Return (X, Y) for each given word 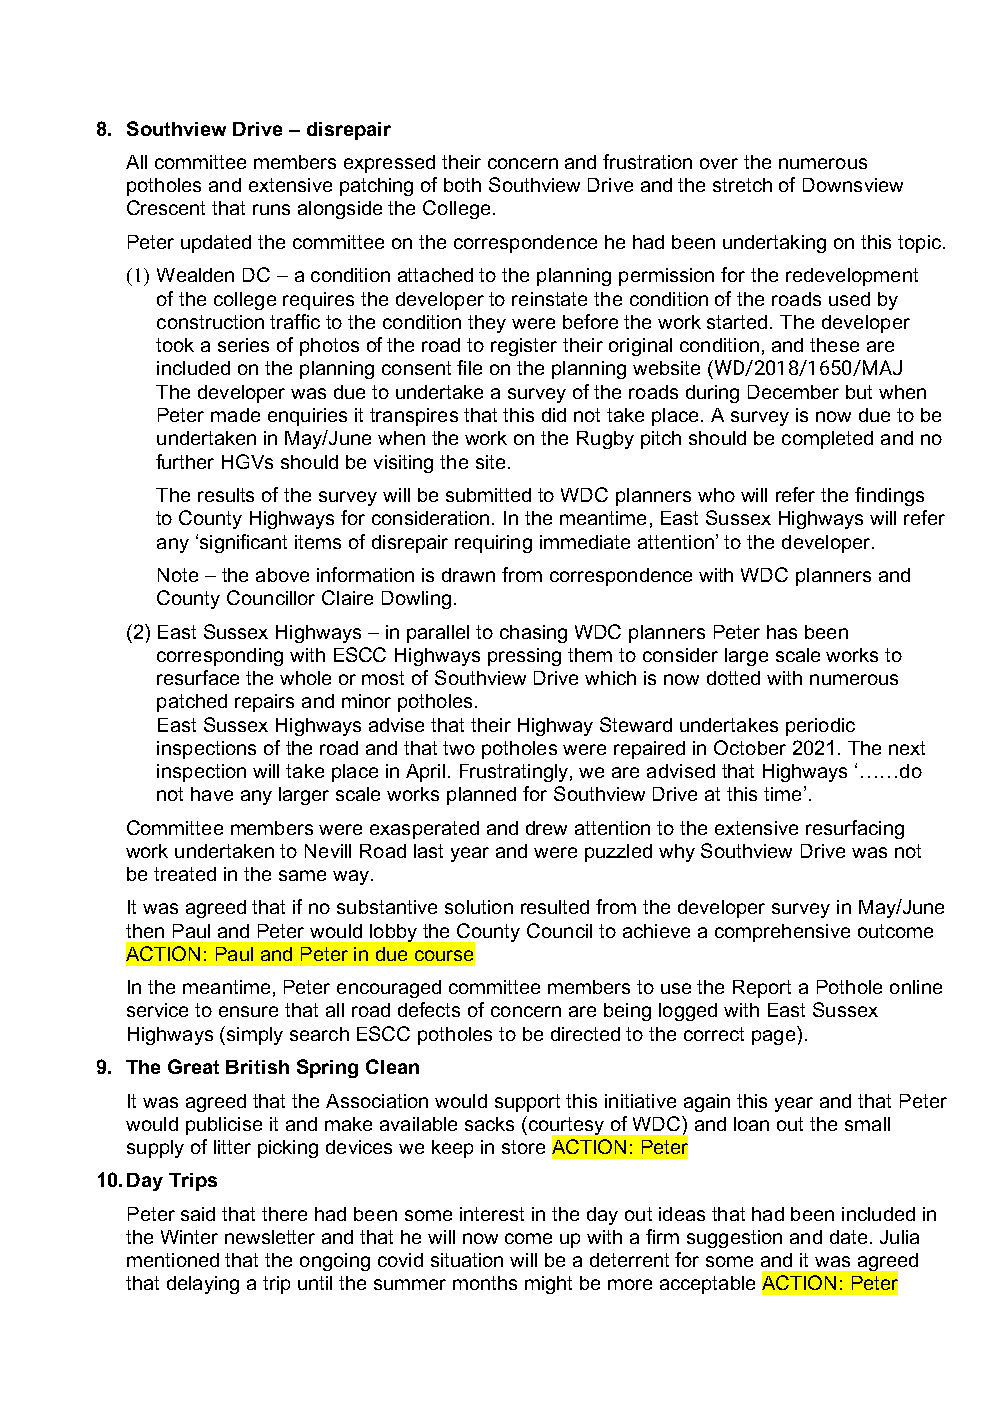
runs (271, 209)
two (459, 748)
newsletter (270, 1237)
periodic (820, 727)
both (462, 185)
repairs (264, 703)
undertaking (774, 244)
